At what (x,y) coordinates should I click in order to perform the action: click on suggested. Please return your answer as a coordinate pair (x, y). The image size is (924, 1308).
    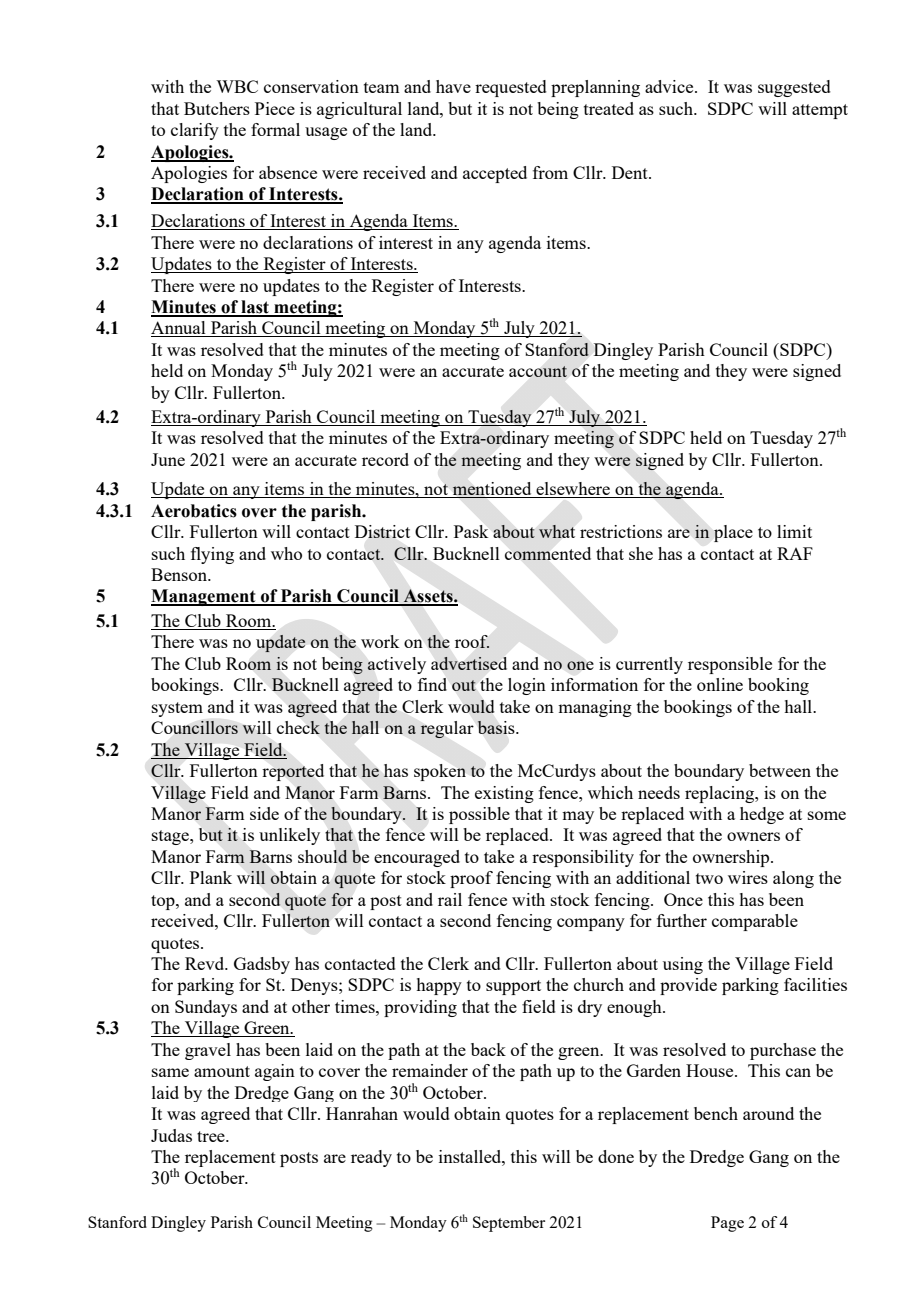
    Looking at the image, I should click on (794, 88).
